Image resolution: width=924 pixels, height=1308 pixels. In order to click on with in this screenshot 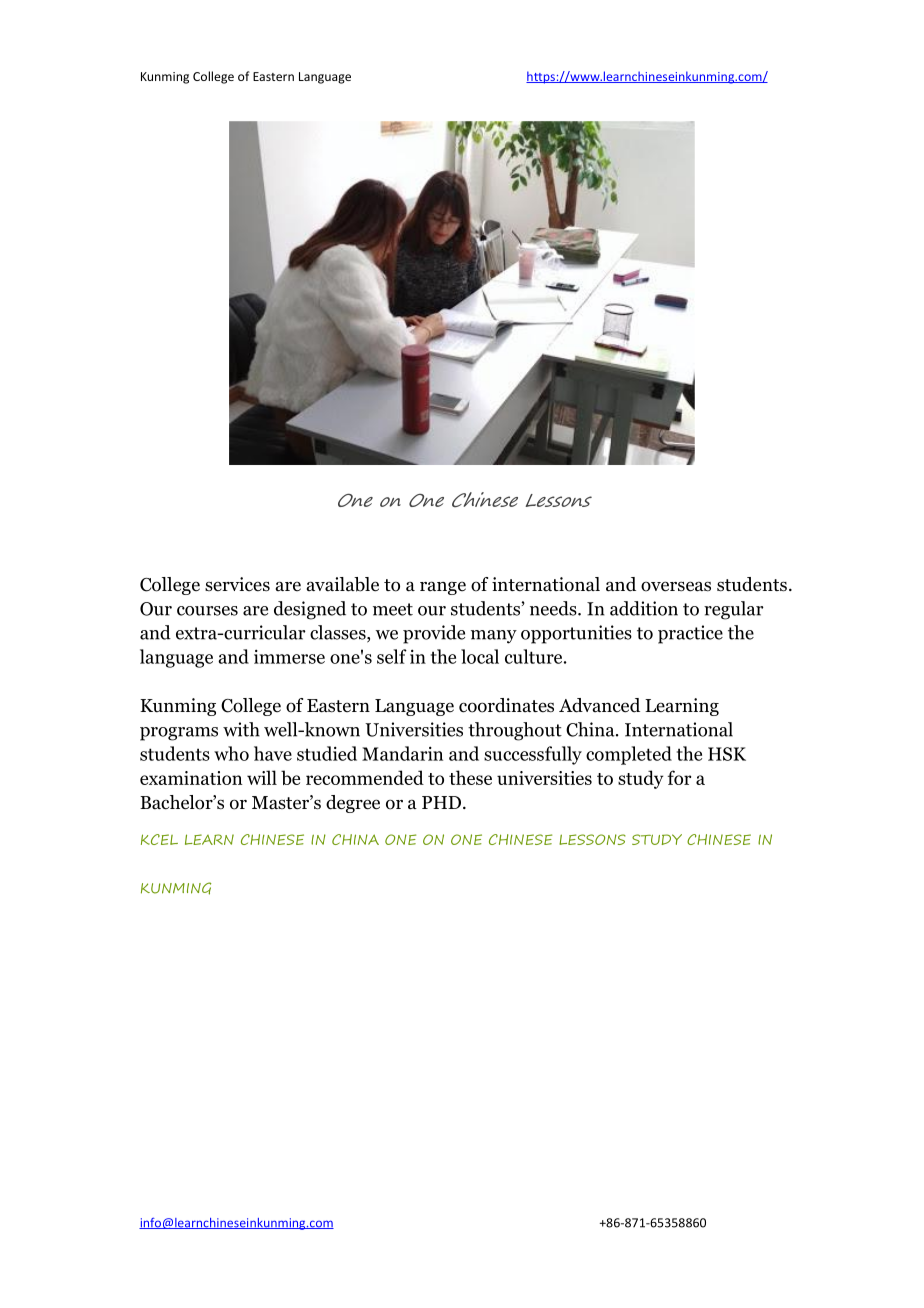, I will do `click(241, 729)`.
